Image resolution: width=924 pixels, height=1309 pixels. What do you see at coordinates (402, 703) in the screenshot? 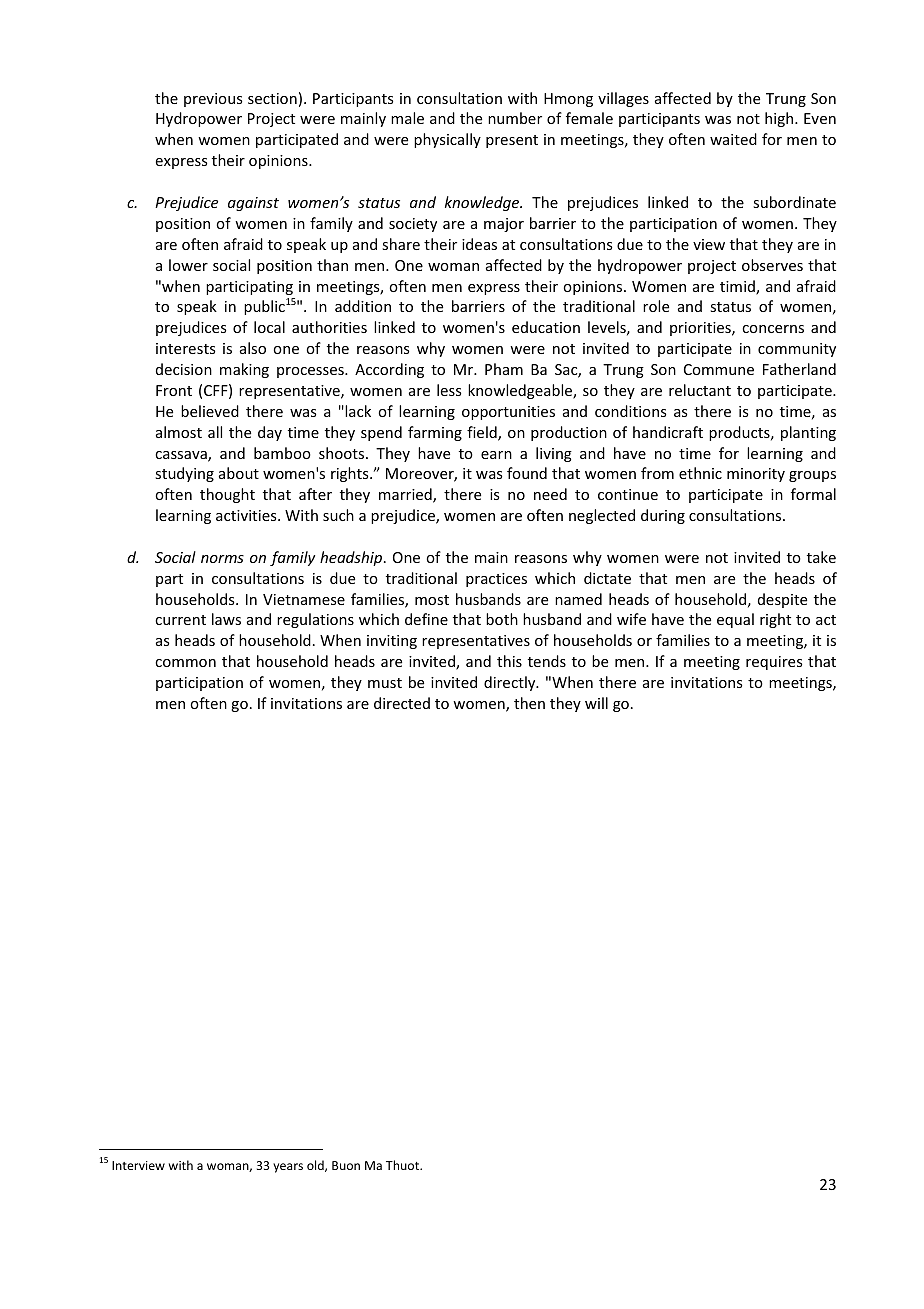
I see `directed` at bounding box center [402, 703].
